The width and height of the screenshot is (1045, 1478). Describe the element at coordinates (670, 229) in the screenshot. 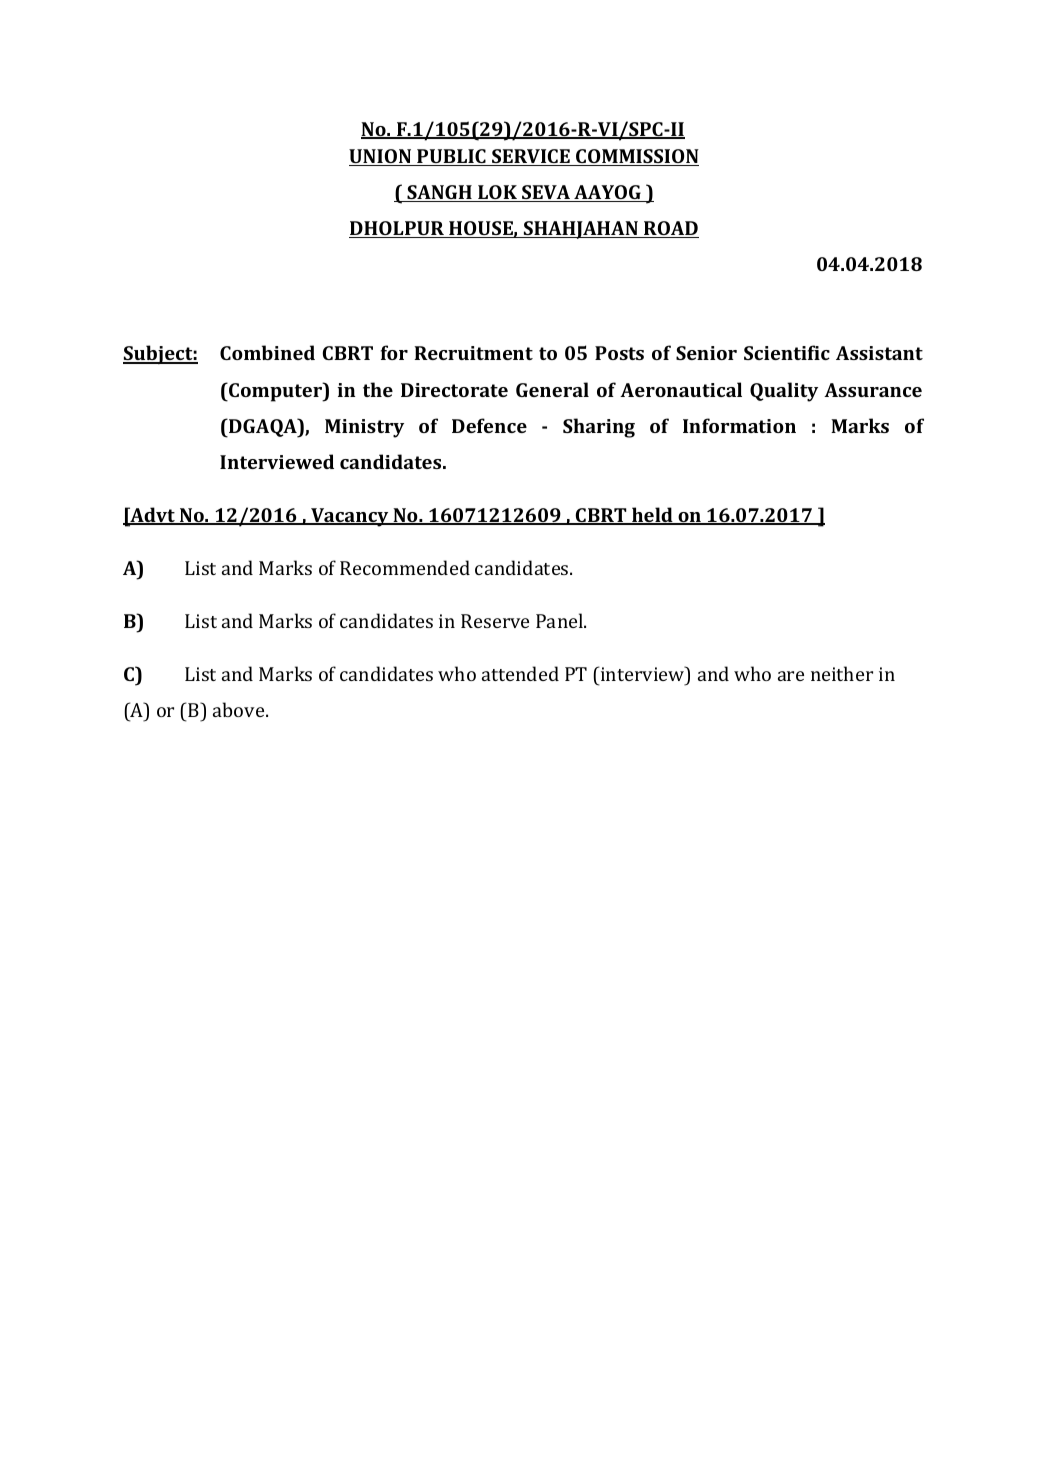

I see `ROAD` at that location.
